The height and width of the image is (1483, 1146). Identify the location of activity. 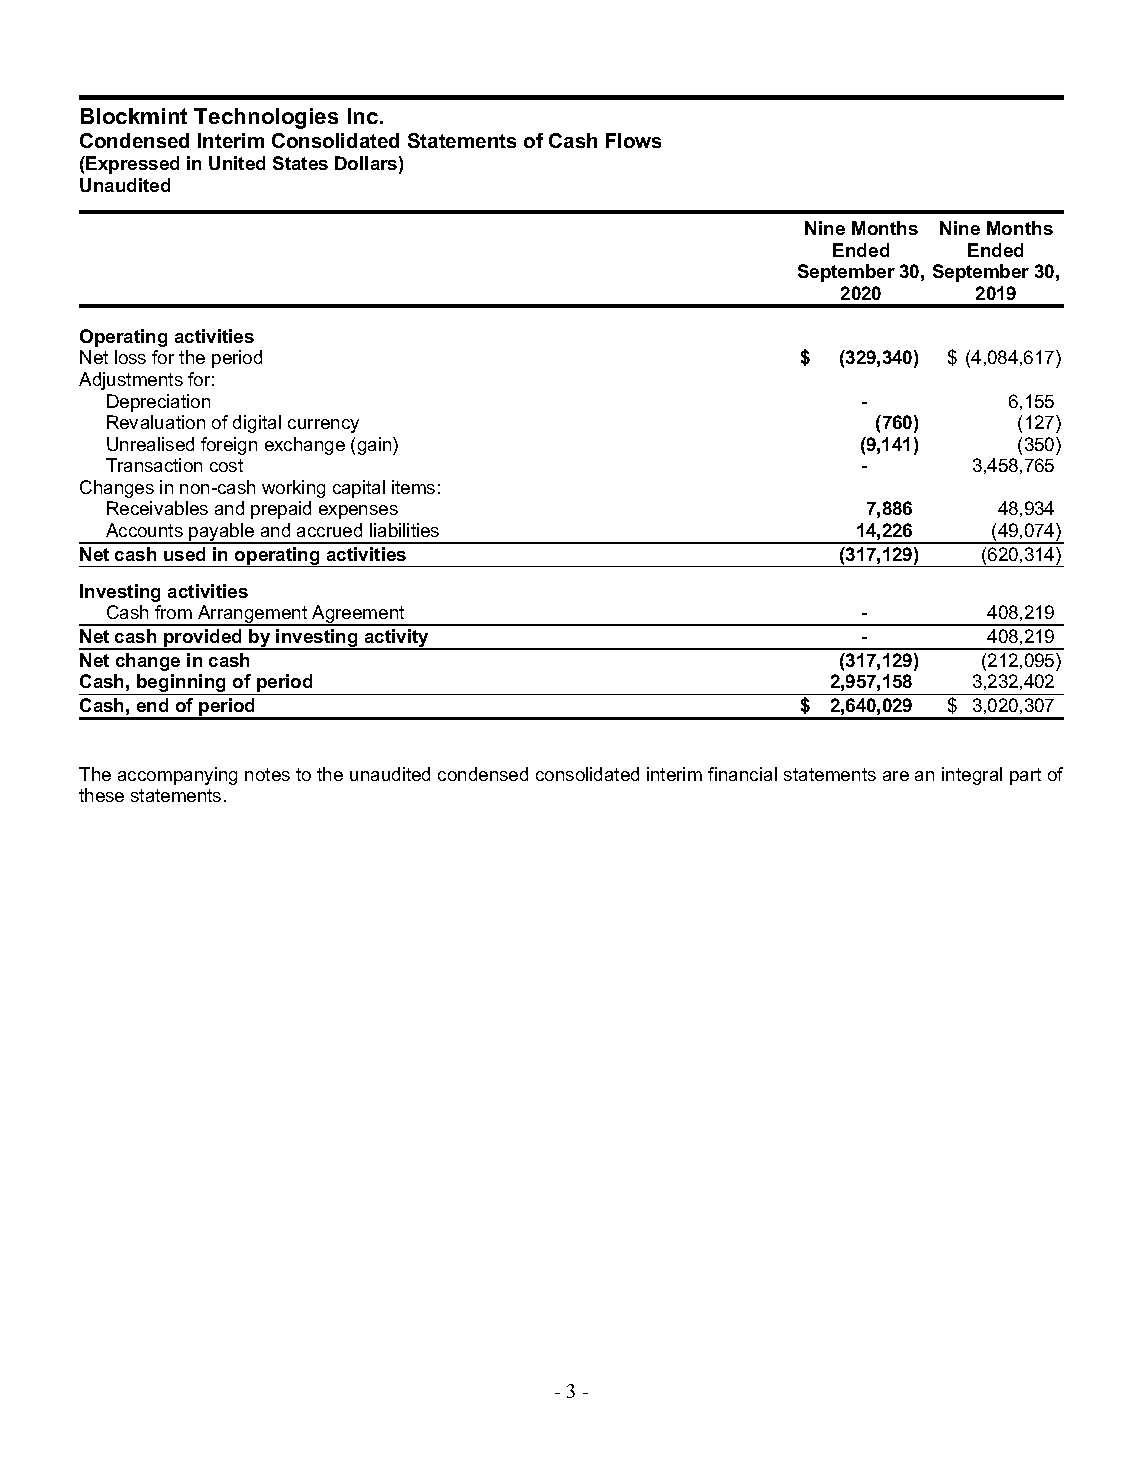
(397, 639).
